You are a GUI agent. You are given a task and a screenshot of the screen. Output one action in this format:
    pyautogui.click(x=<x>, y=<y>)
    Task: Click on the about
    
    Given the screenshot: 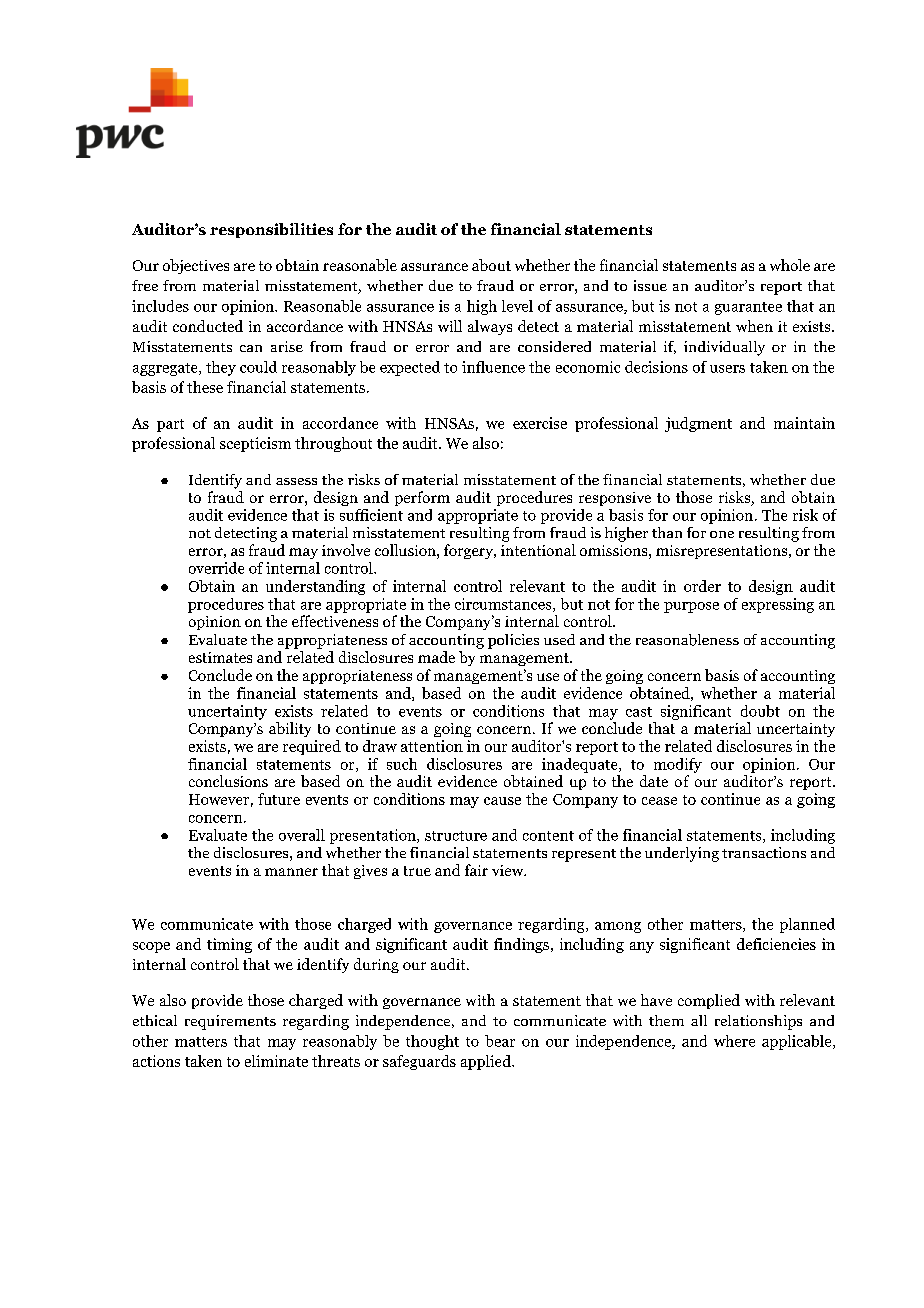 What is the action you would take?
    pyautogui.click(x=491, y=265)
